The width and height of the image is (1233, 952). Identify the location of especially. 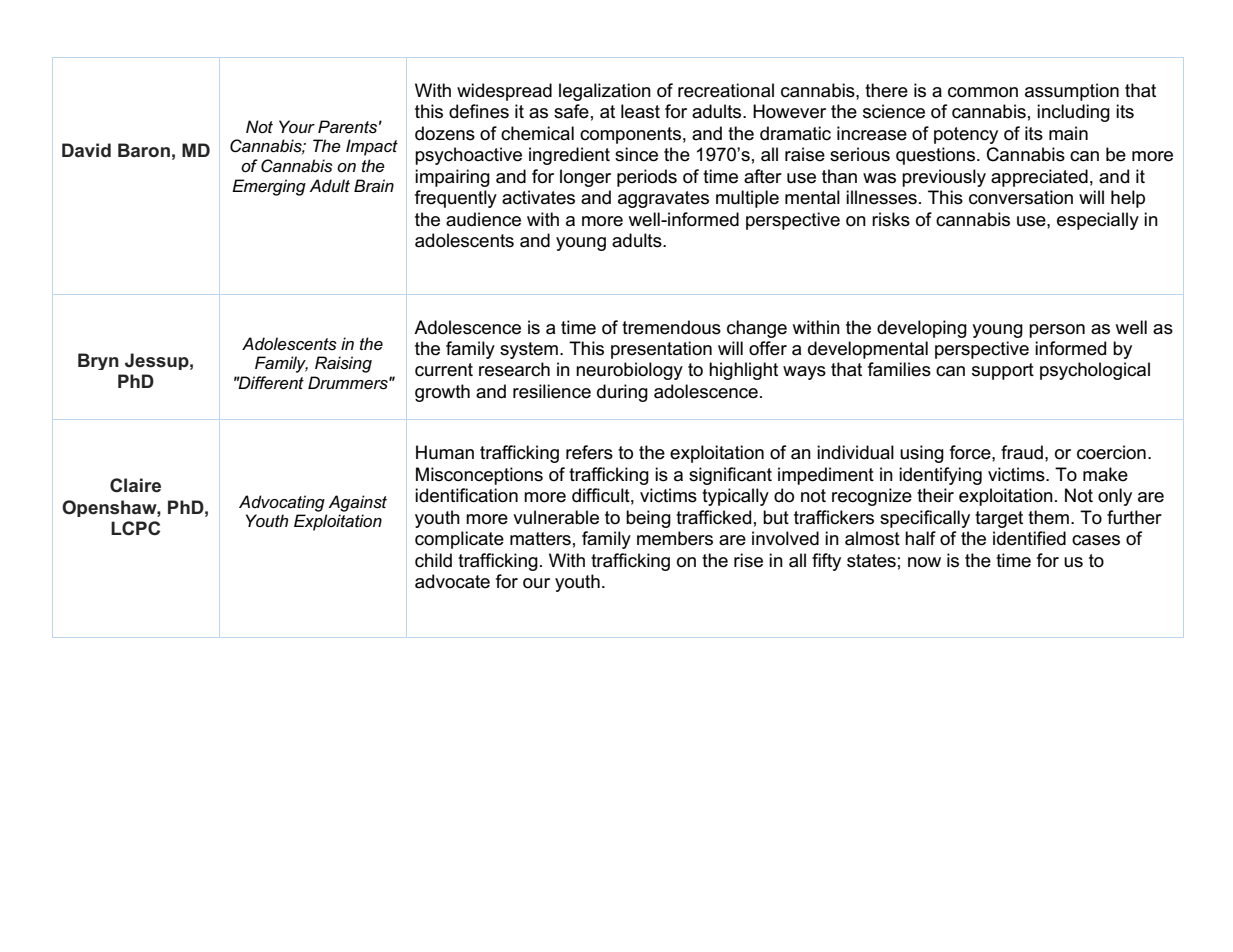
(1098, 221).
